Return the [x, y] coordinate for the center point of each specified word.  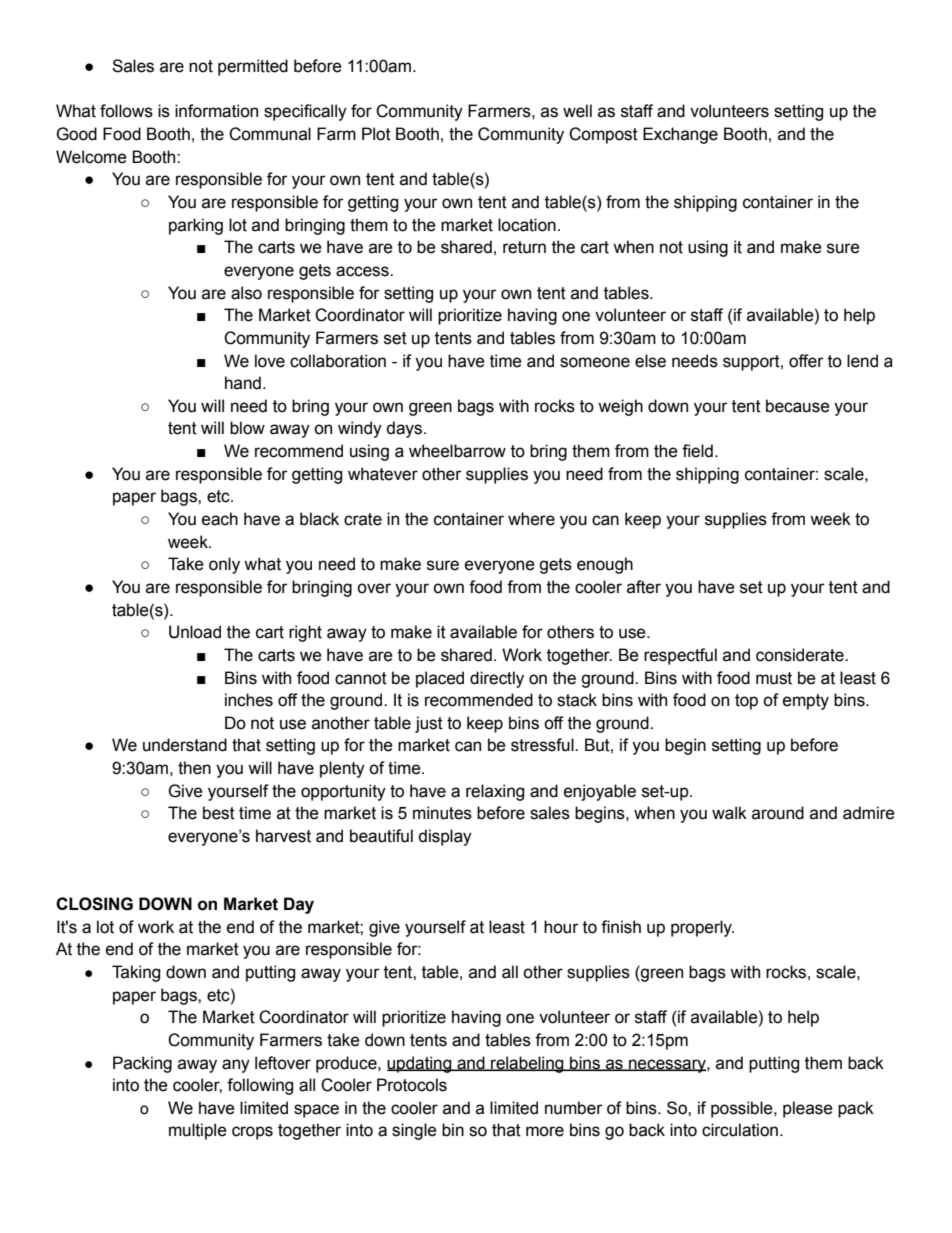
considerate [801, 655]
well [577, 111]
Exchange [680, 135]
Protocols [412, 1085]
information [216, 111]
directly [497, 679]
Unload [195, 632]
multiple [198, 1131]
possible [743, 1109]
